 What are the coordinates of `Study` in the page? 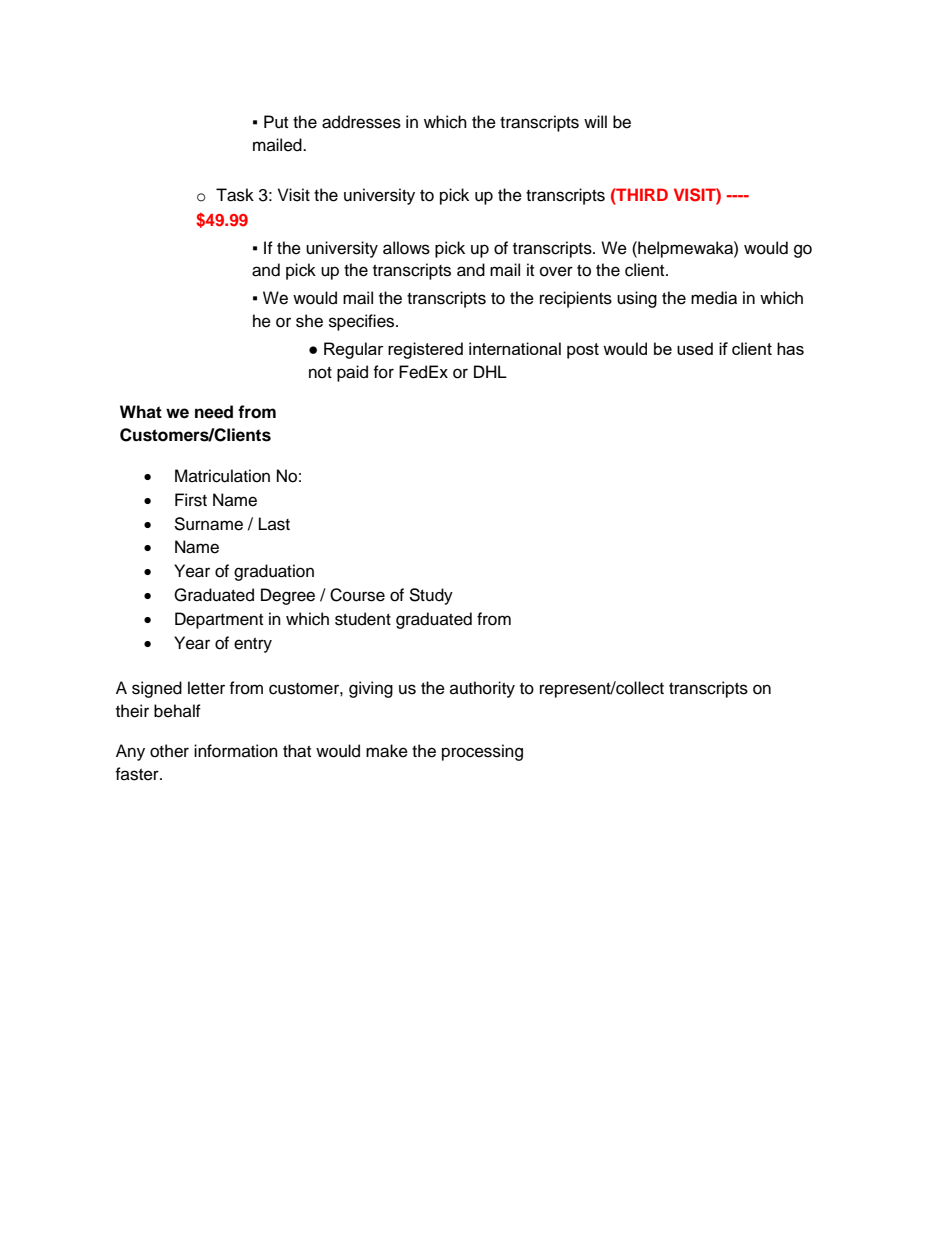 It's located at (431, 596).
